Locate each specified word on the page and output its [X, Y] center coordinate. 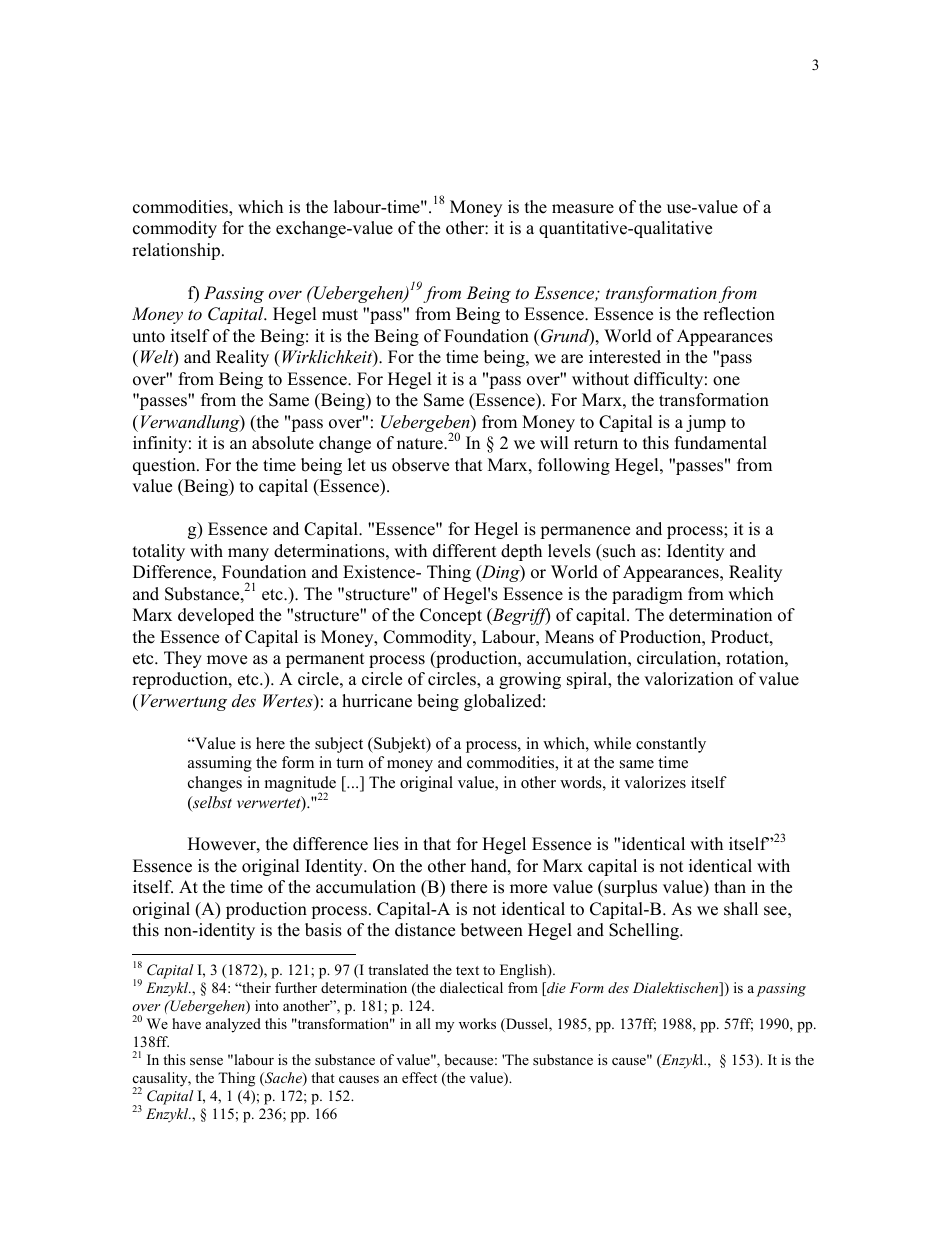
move [227, 660]
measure [583, 209]
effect [419, 1077]
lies [386, 844]
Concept [451, 616]
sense [206, 1061]
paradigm [647, 595]
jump [706, 423]
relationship [177, 251]
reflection [739, 314]
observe [420, 465]
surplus [629, 888]
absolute [283, 443]
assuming [220, 764]
